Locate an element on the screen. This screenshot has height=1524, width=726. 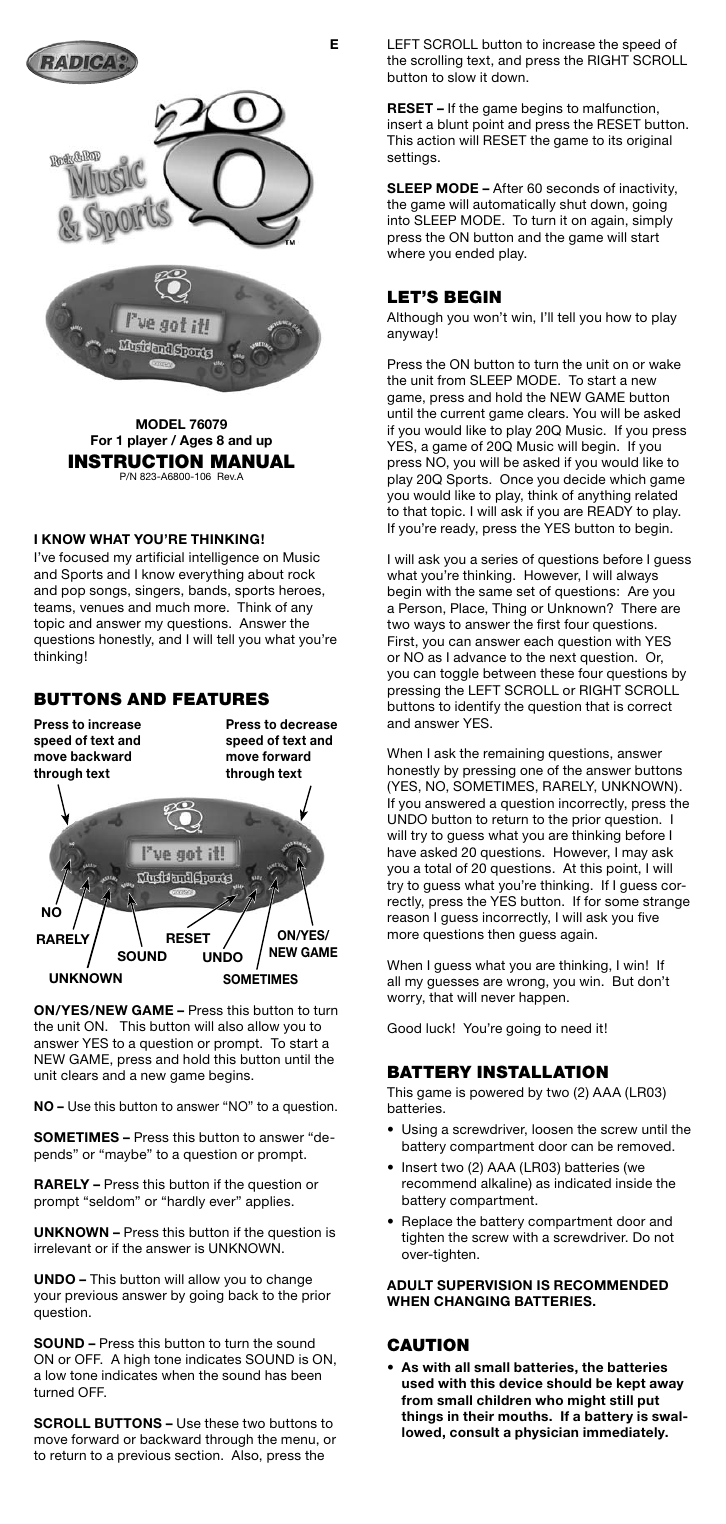
Using is located at coordinates (419, 1130).
